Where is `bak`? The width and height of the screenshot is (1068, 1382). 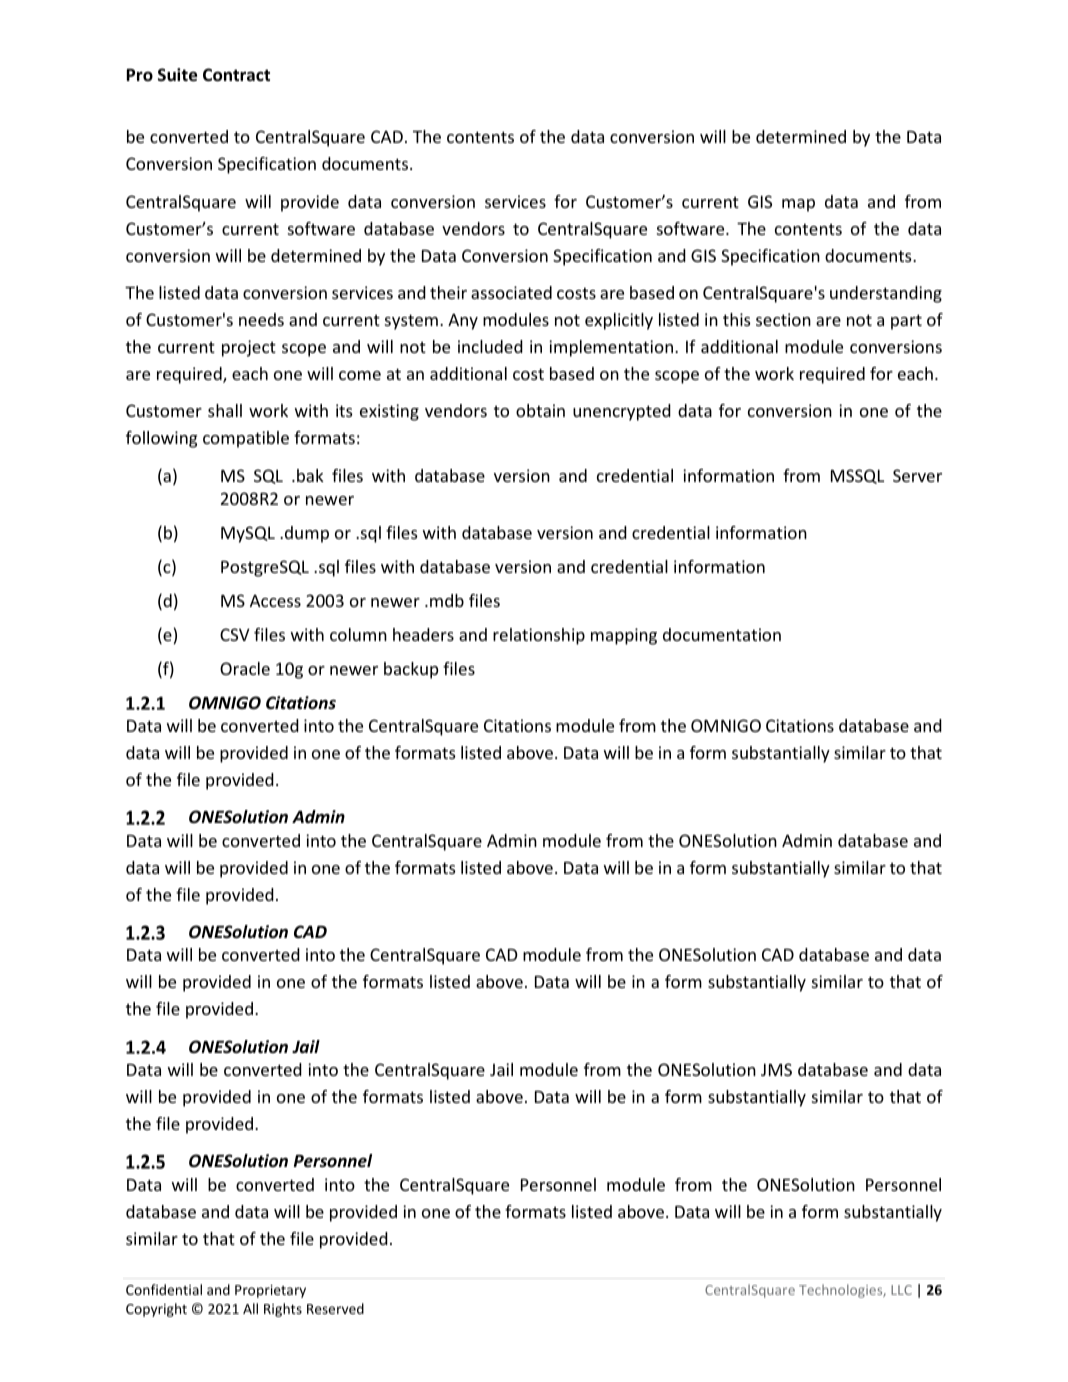
bak is located at coordinates (310, 475).
